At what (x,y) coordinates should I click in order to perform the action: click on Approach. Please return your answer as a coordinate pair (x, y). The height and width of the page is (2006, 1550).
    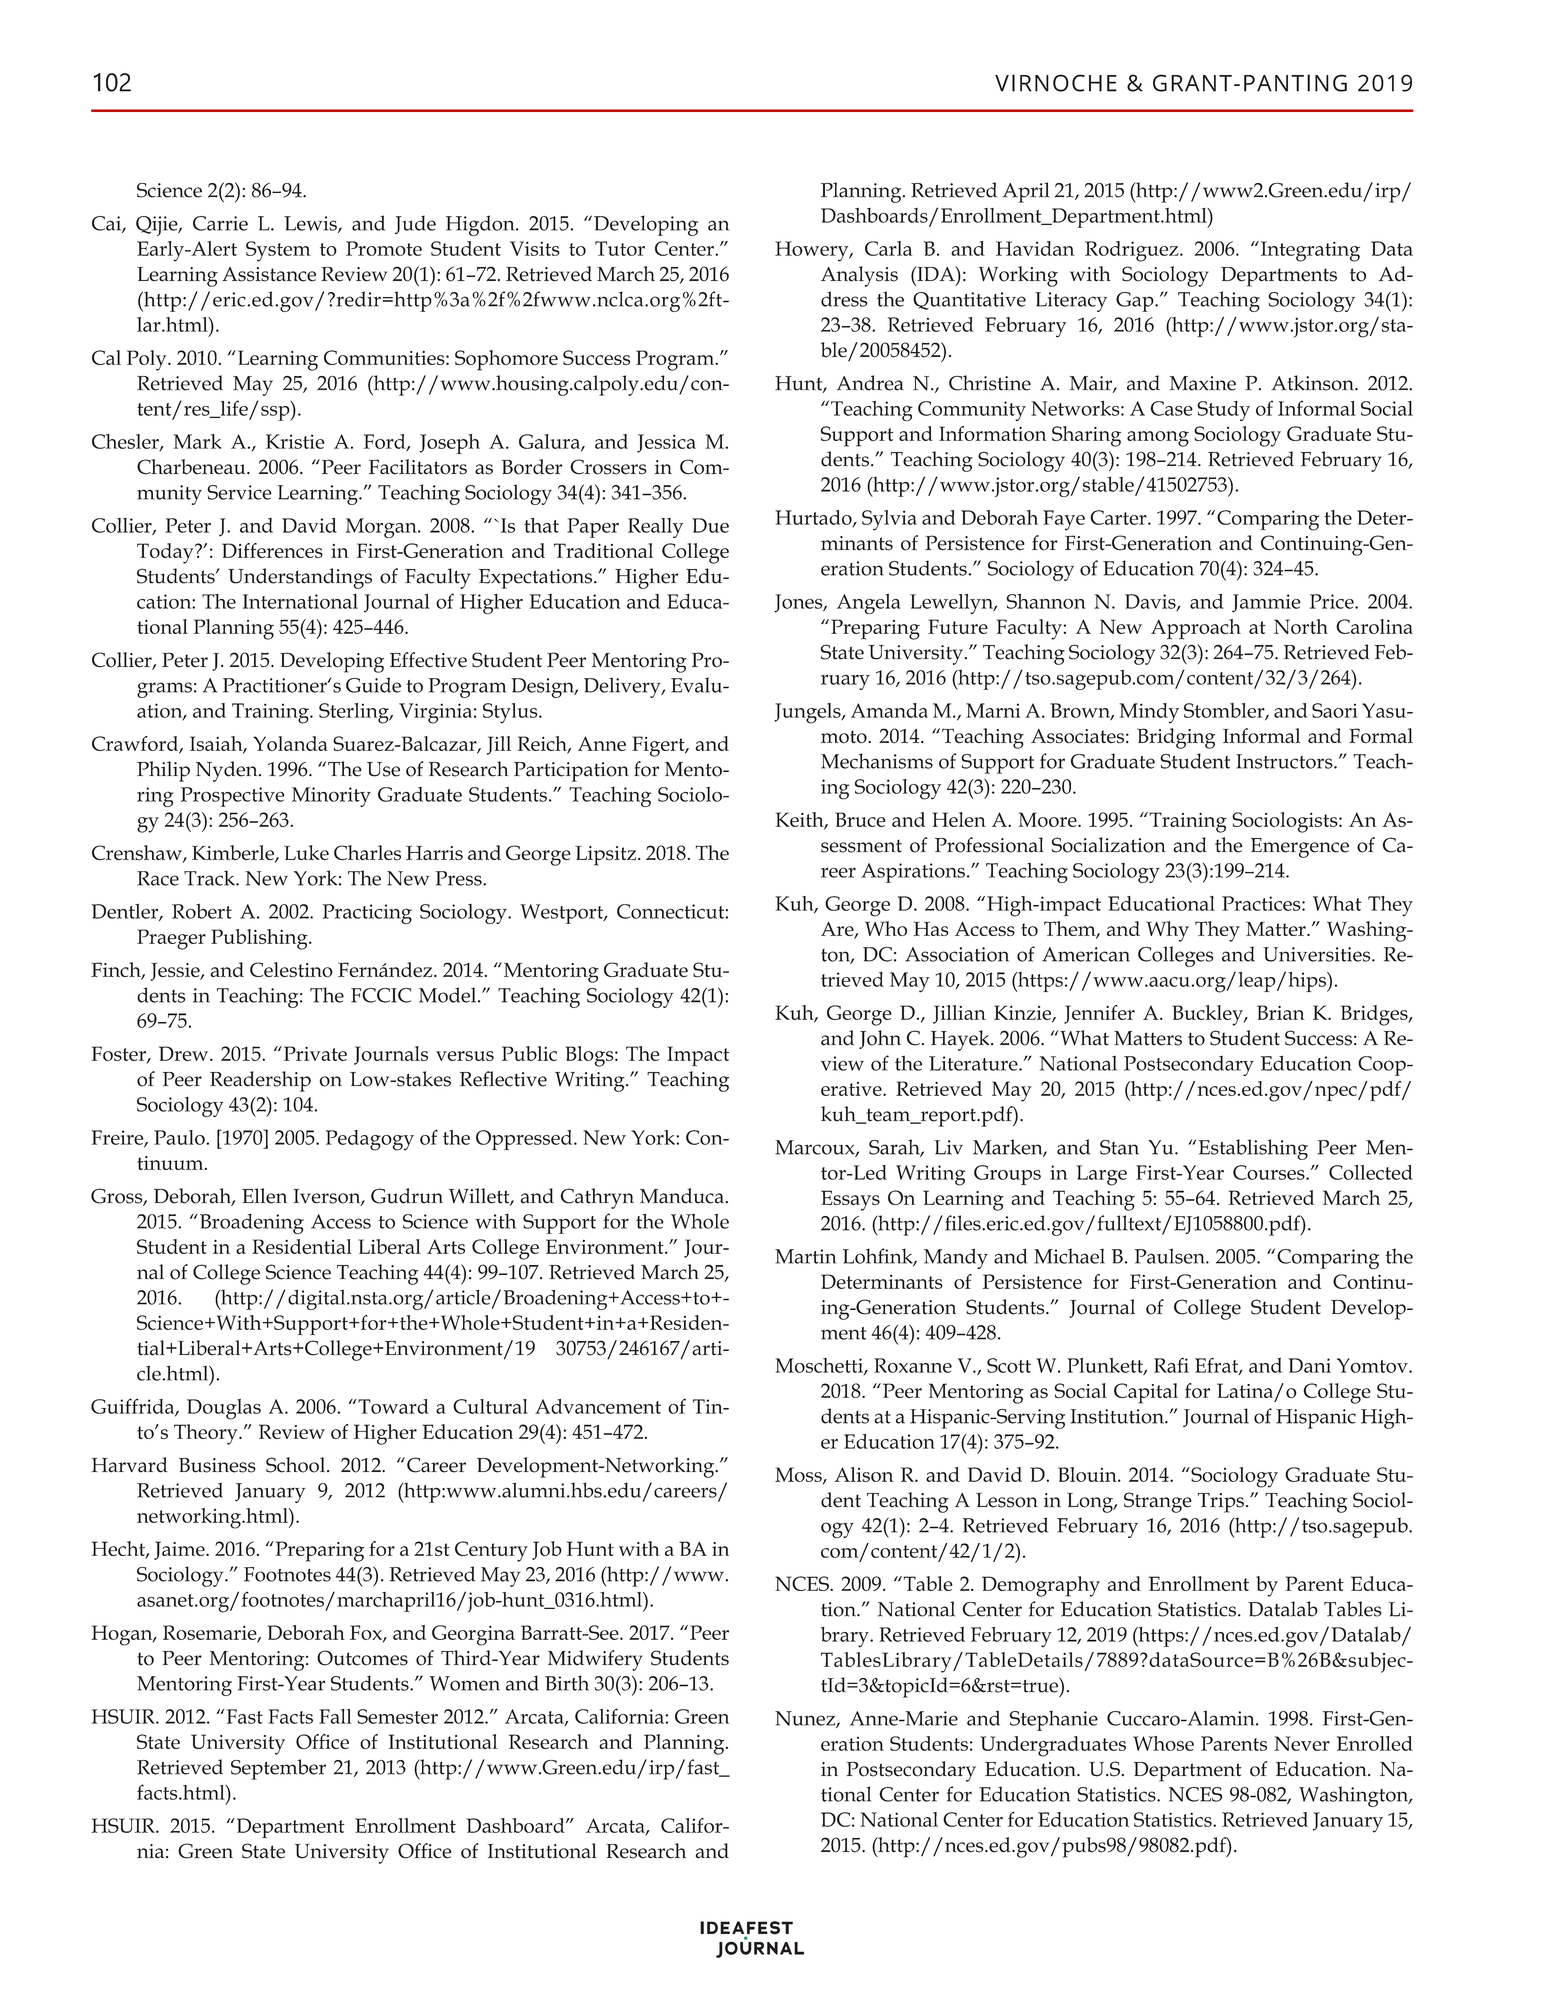
    Looking at the image, I should click on (1196, 629).
